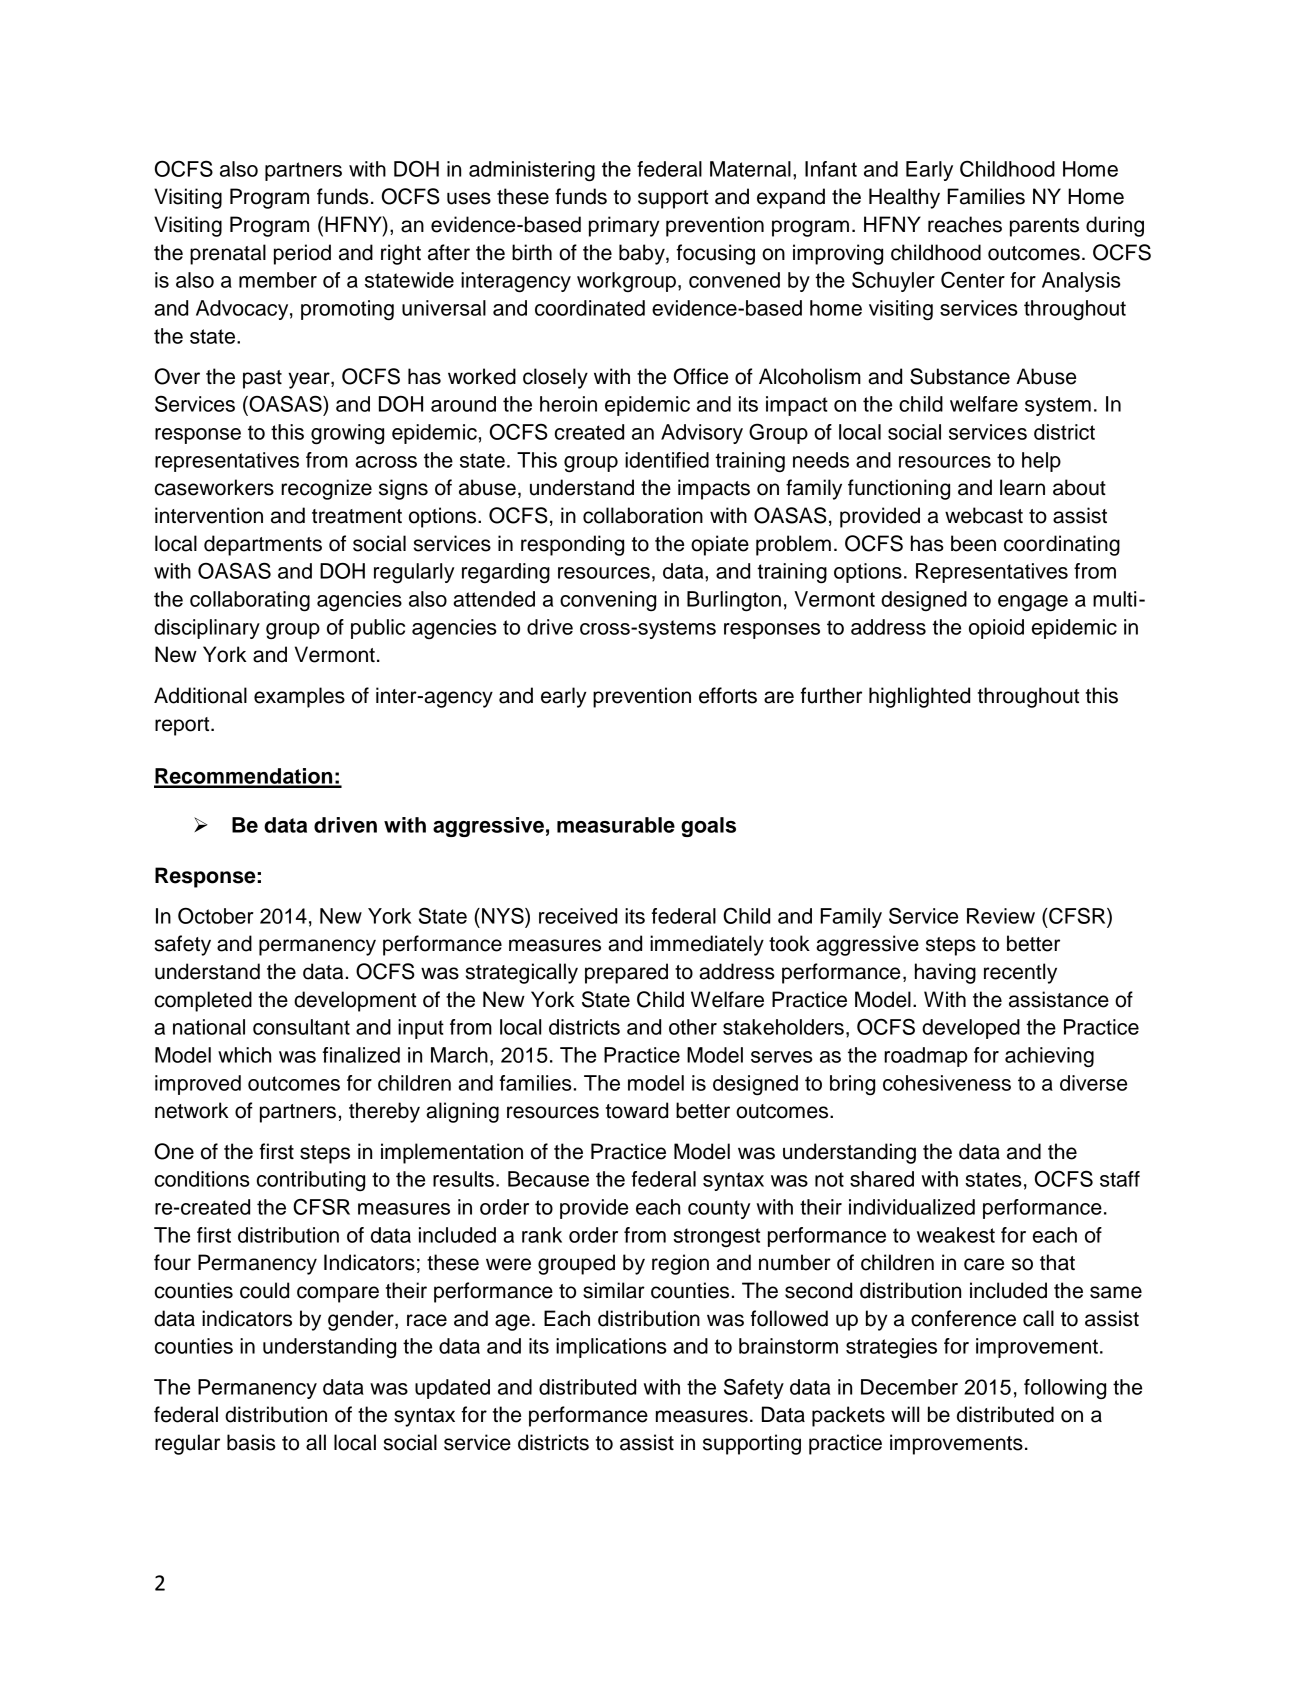 The width and height of the screenshot is (1309, 1695). What do you see at coordinates (616, 825) in the screenshot?
I see `measurable` at bounding box center [616, 825].
